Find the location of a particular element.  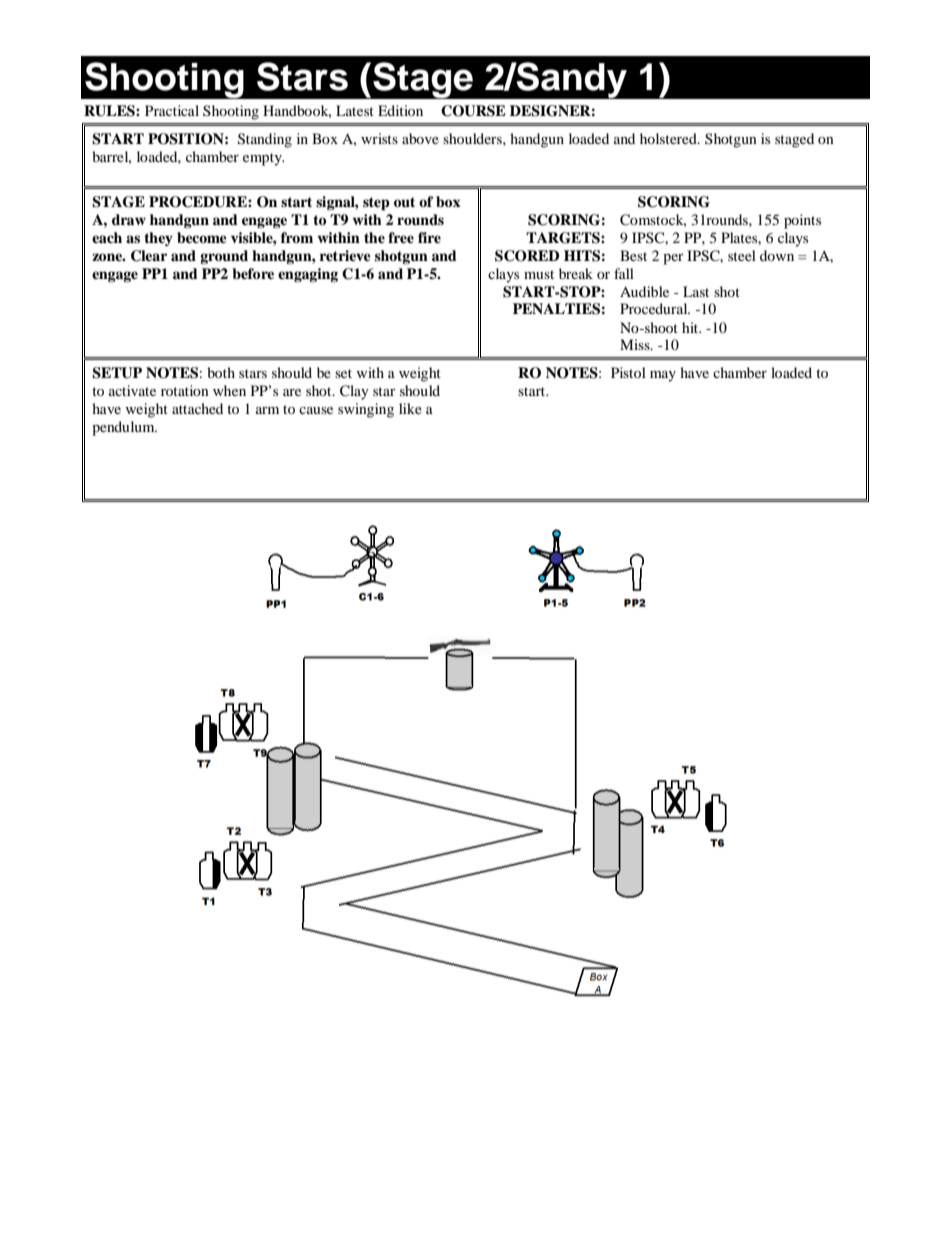

out is located at coordinates (404, 202).
